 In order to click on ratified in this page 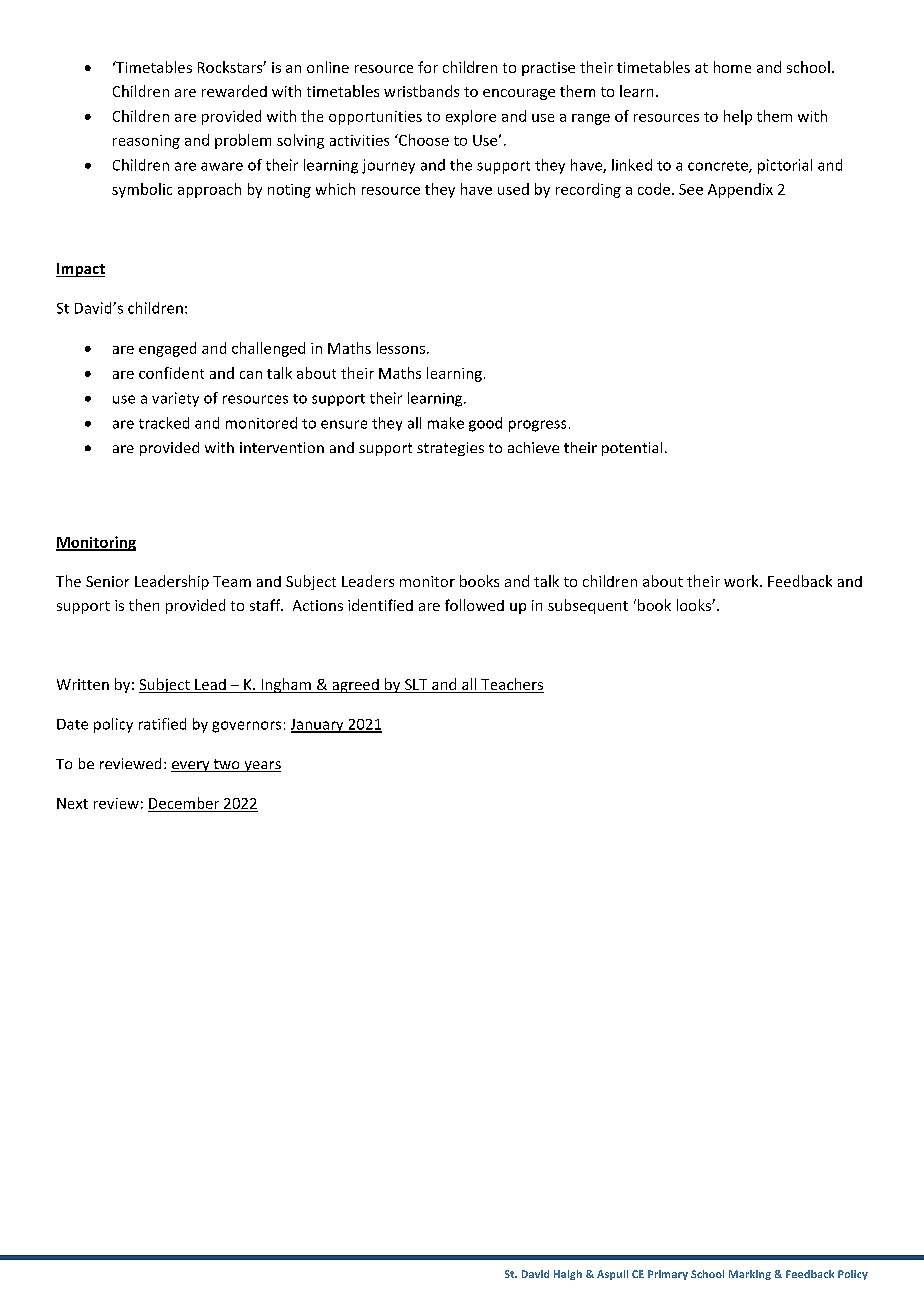, I will do `click(162, 724)`.
